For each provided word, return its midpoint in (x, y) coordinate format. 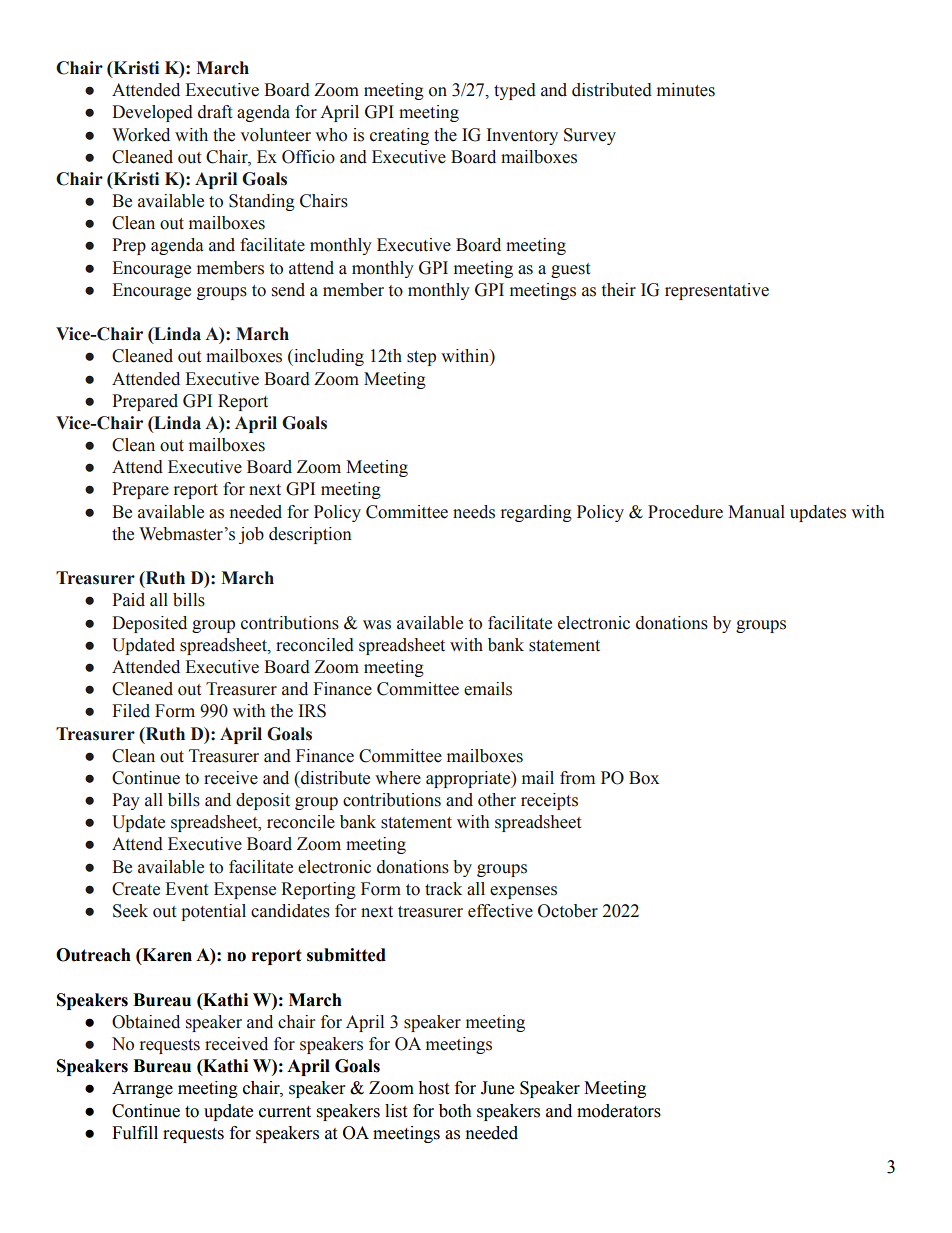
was (377, 625)
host (433, 1088)
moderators (619, 1111)
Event (186, 889)
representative (717, 291)
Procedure (685, 512)
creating (399, 136)
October (568, 911)
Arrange (142, 1089)
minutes (686, 90)
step (421, 358)
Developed (152, 113)
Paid (128, 600)
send (288, 290)
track (443, 889)
